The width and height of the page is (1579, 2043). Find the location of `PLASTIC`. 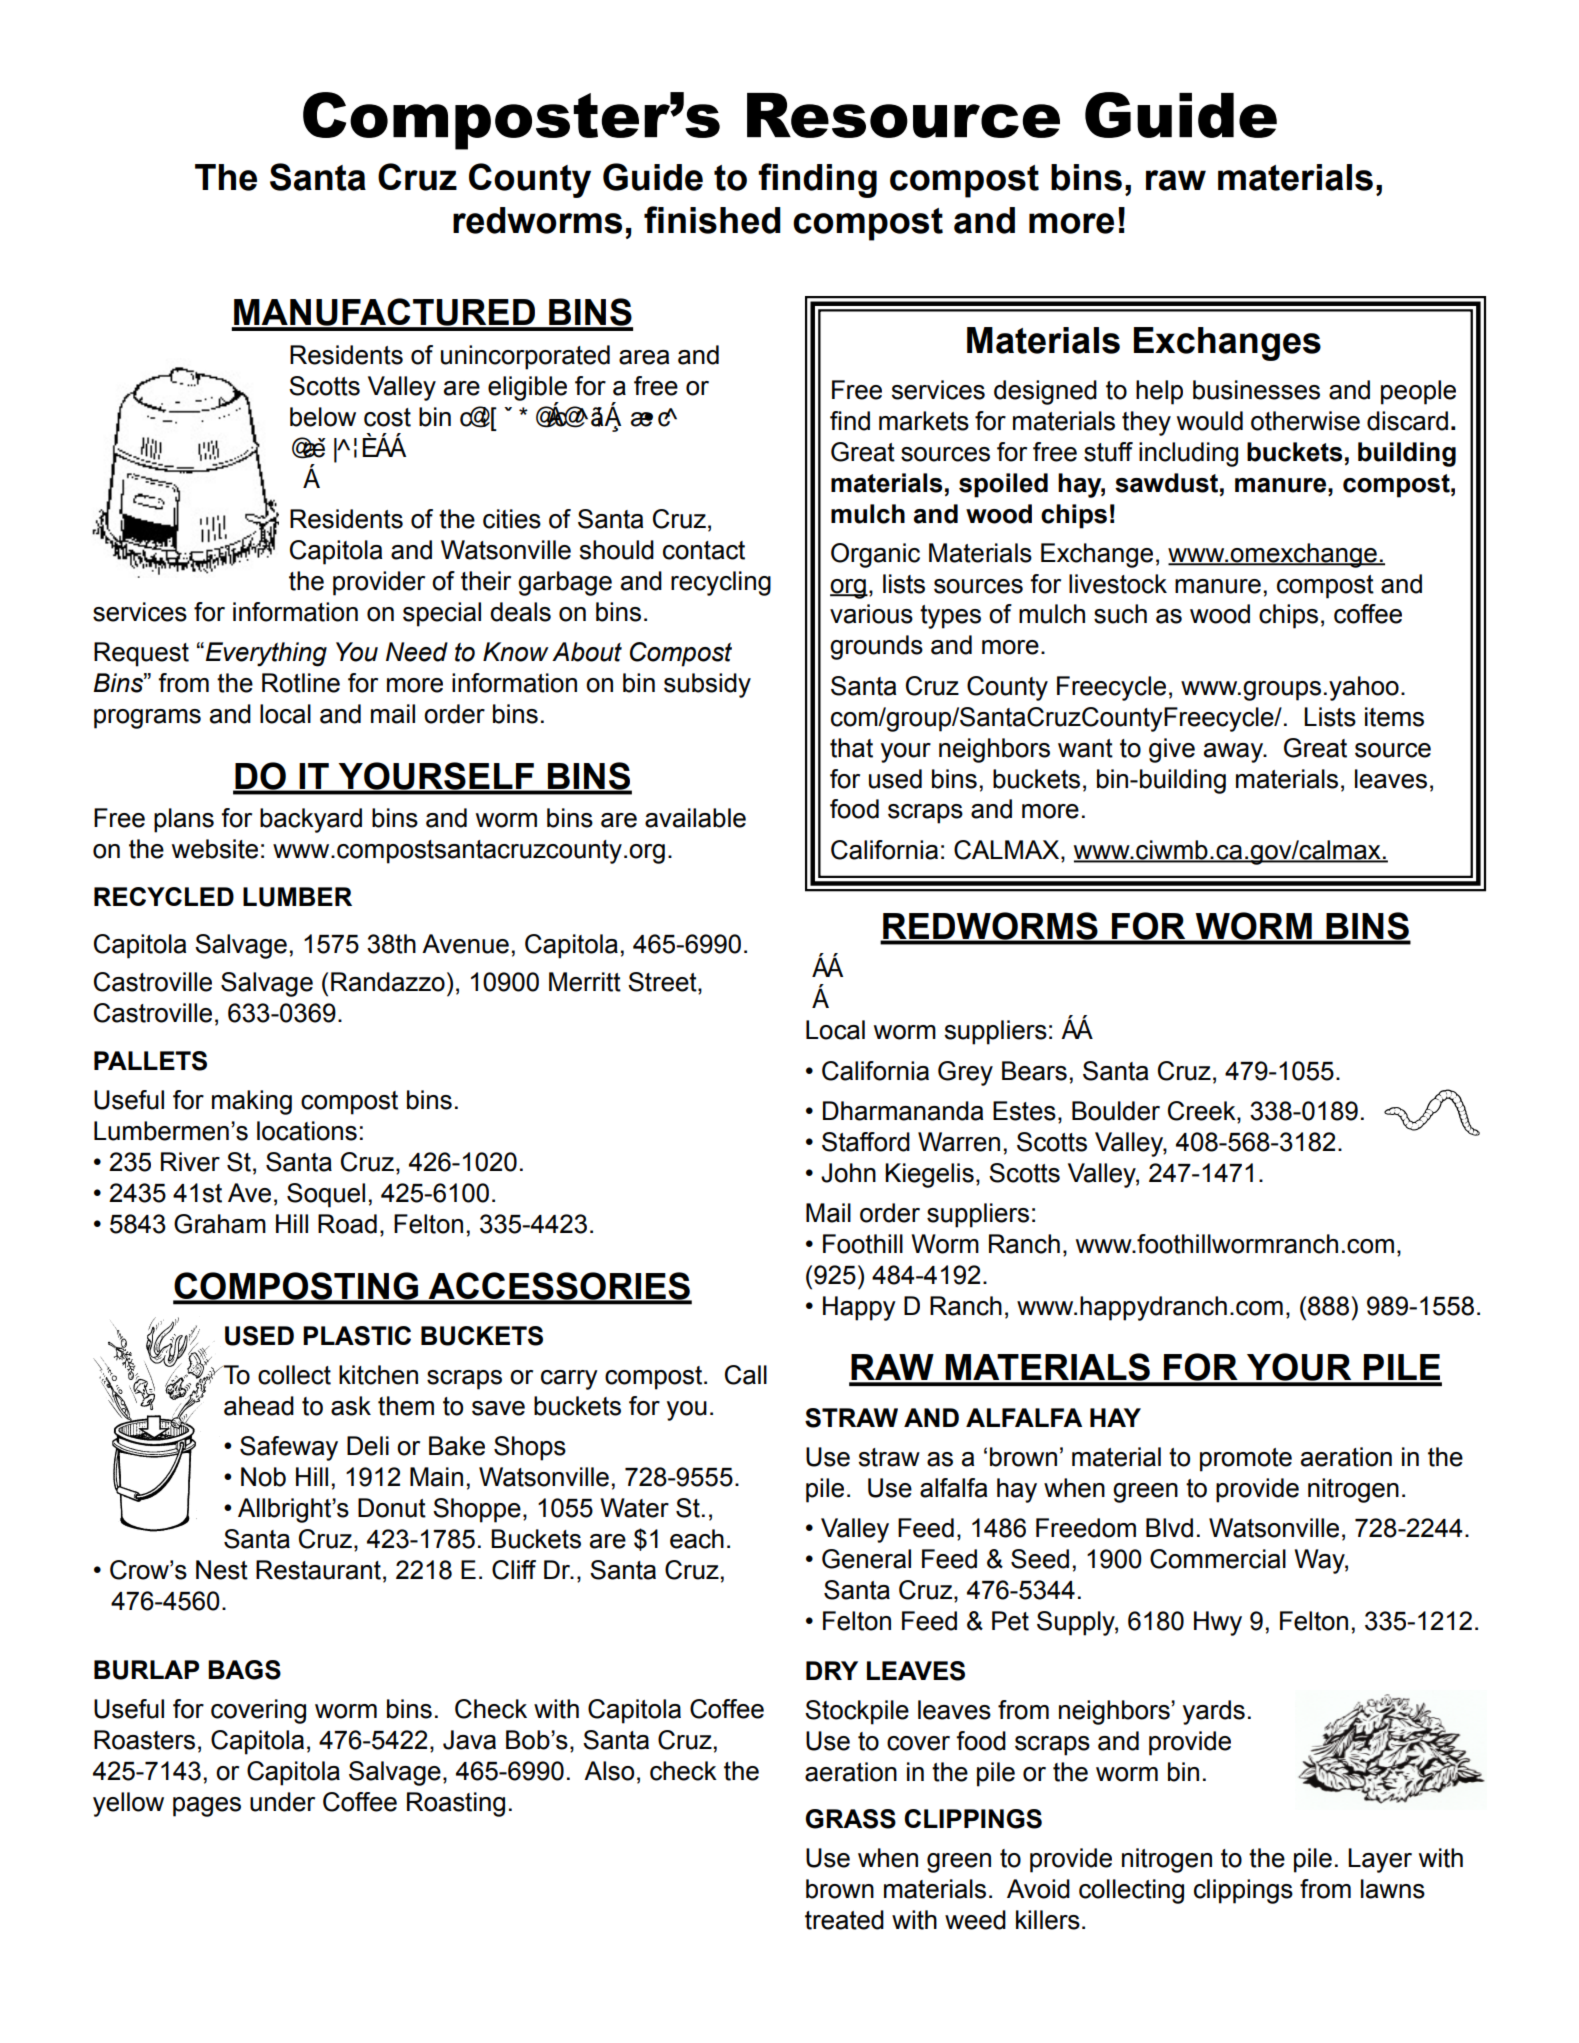

PLASTIC is located at coordinates (357, 1336).
